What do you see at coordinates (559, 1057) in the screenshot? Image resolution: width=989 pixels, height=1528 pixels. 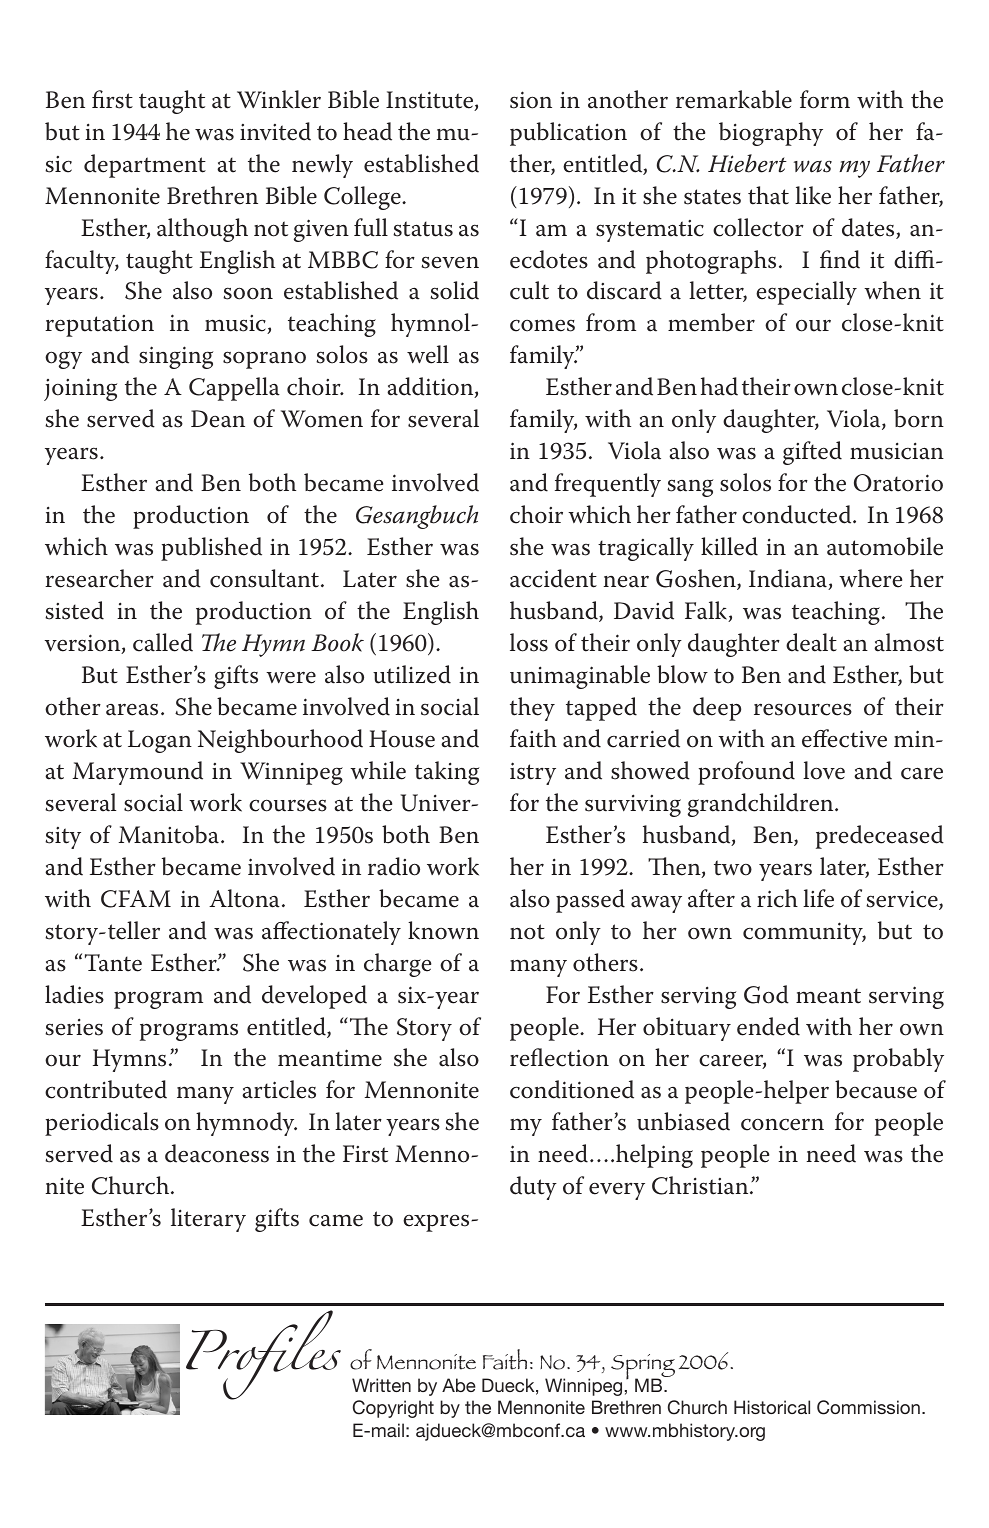 I see `reflection` at bounding box center [559, 1057].
